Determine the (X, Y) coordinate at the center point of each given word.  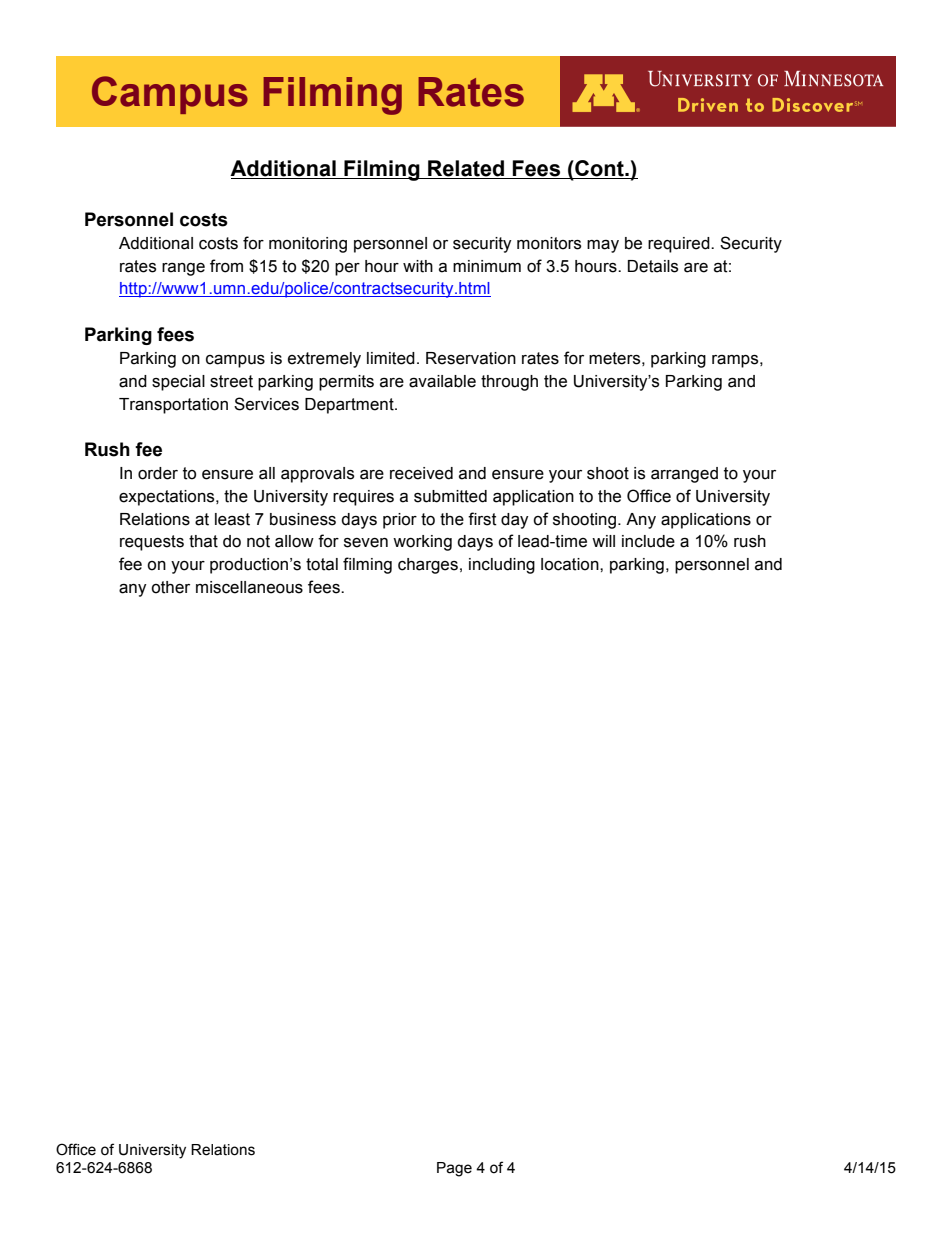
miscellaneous (249, 587)
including (502, 566)
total (322, 564)
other (170, 587)
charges (428, 566)
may (603, 246)
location (571, 564)
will (603, 541)
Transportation (173, 406)
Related (466, 168)
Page (454, 1169)
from (226, 266)
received (421, 473)
